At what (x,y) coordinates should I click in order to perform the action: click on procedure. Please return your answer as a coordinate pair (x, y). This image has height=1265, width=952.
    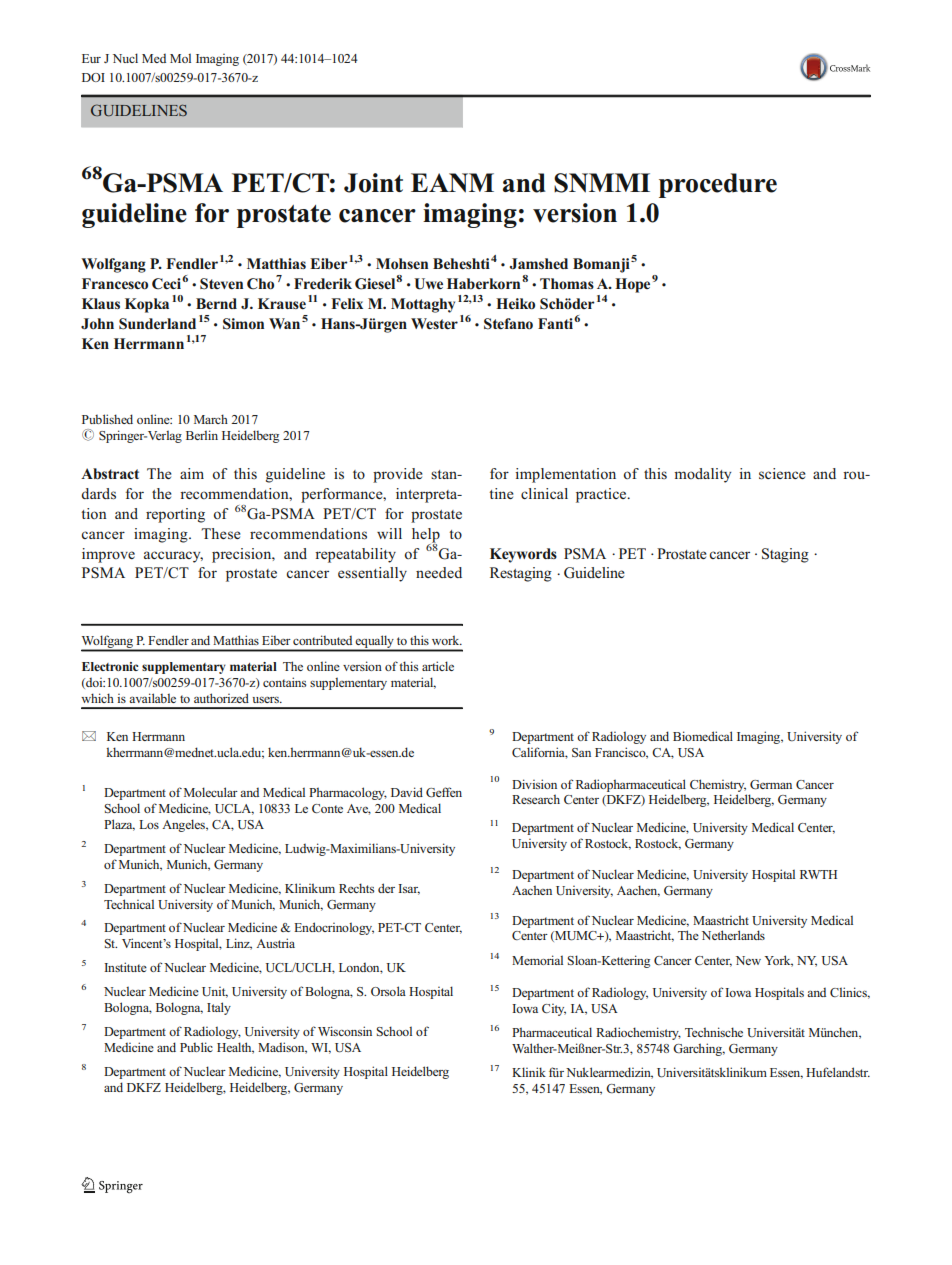
    Looking at the image, I should click on (718, 185).
